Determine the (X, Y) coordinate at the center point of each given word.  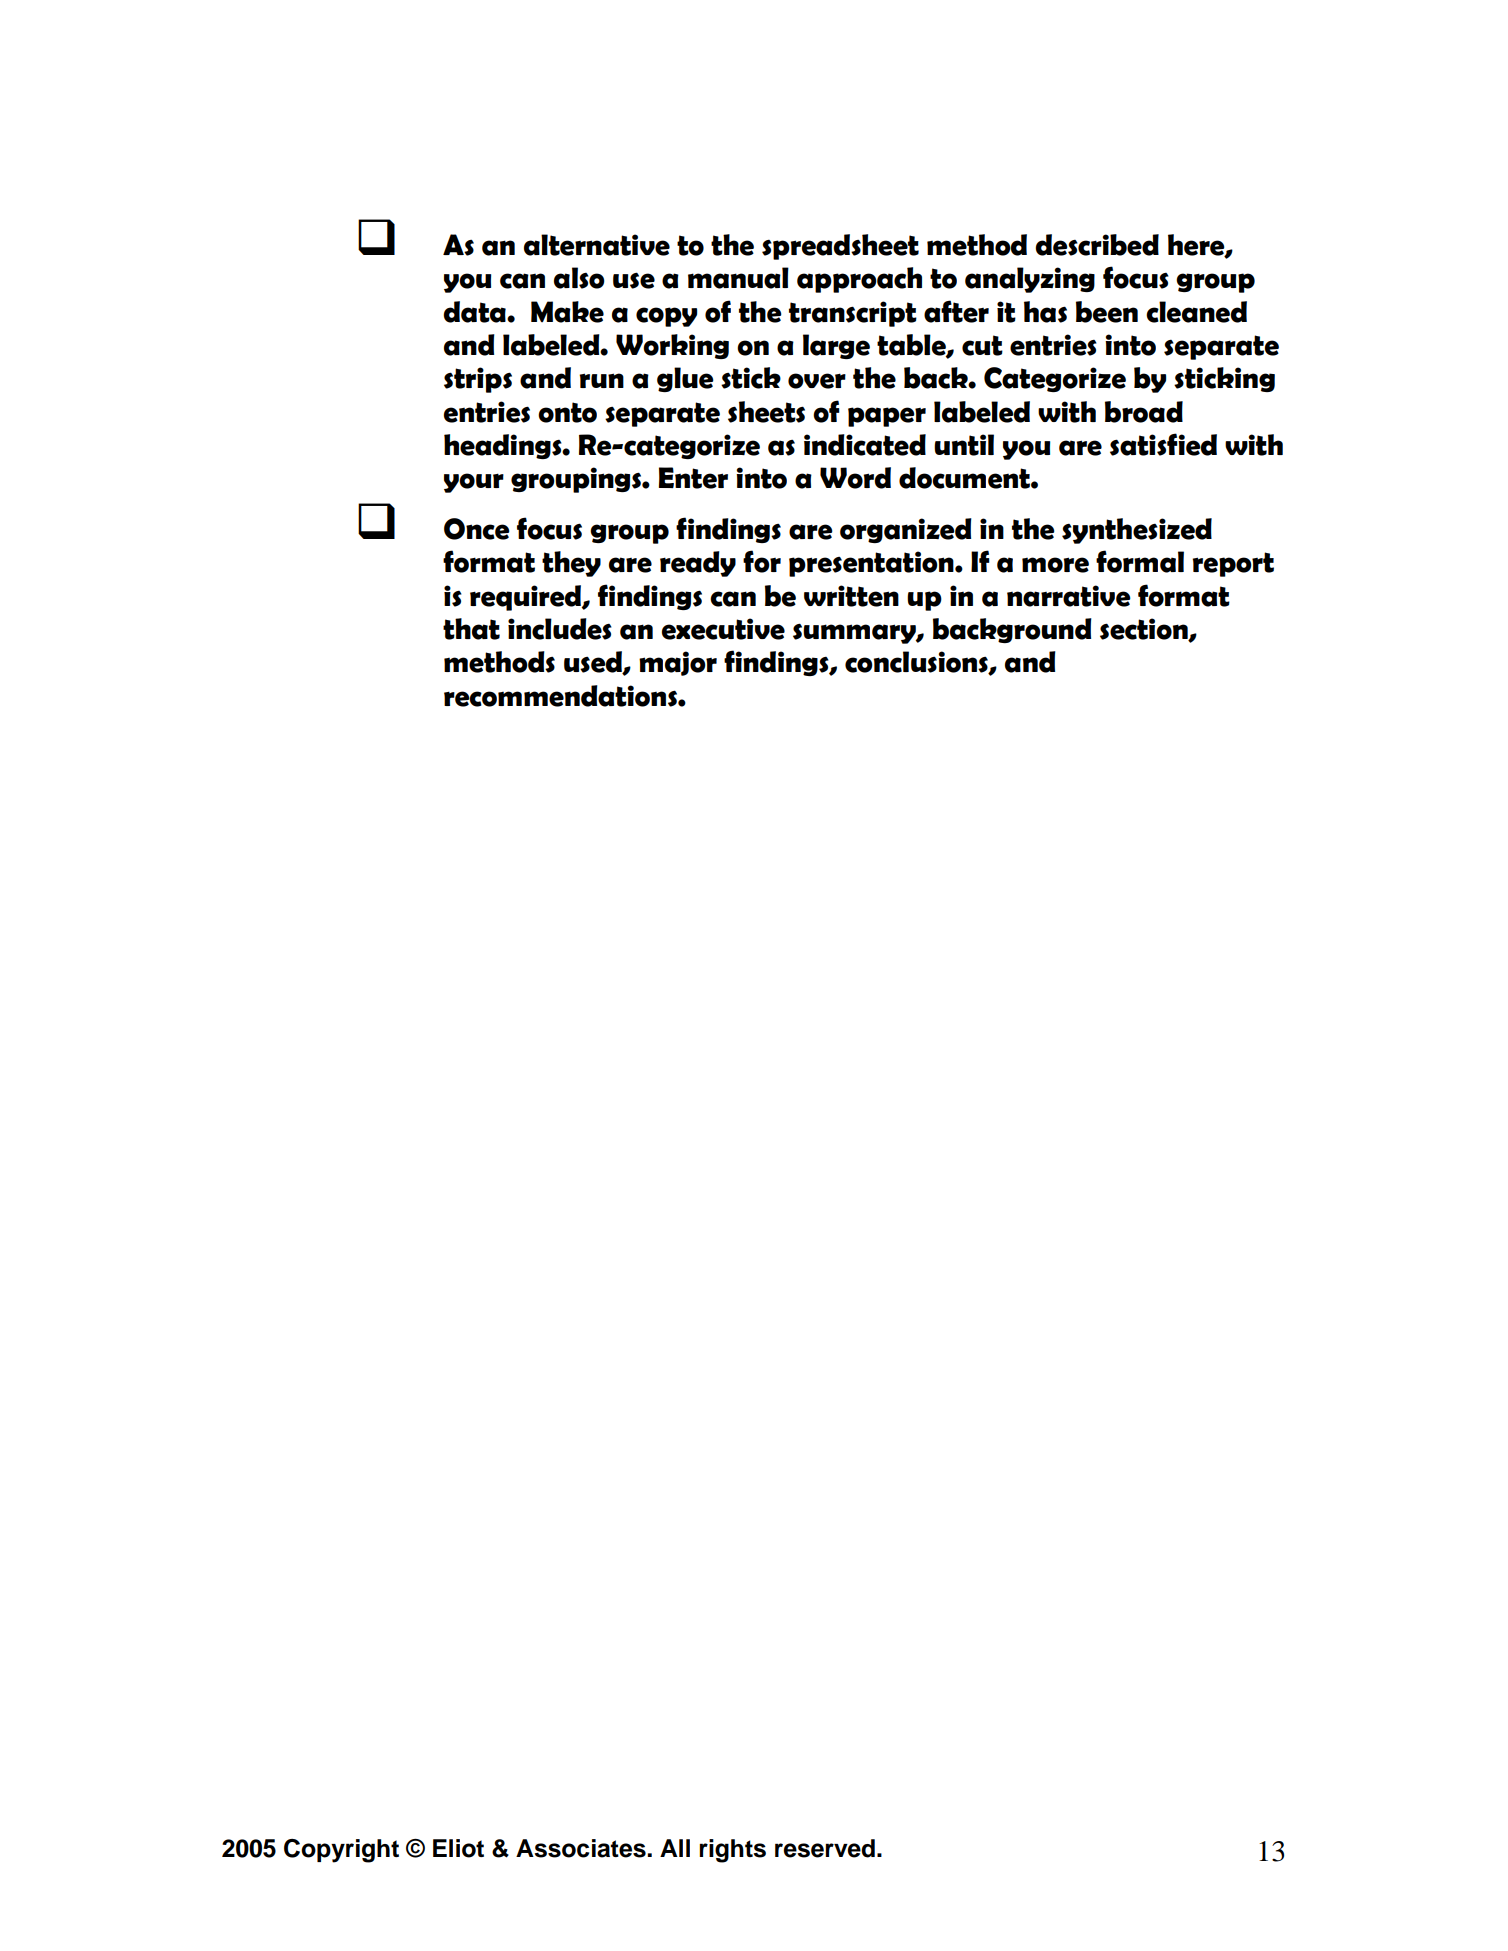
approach (859, 280)
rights (732, 1851)
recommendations (561, 696)
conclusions (917, 663)
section (1145, 630)
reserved (825, 1848)
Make (567, 312)
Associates (582, 1848)
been (1107, 312)
